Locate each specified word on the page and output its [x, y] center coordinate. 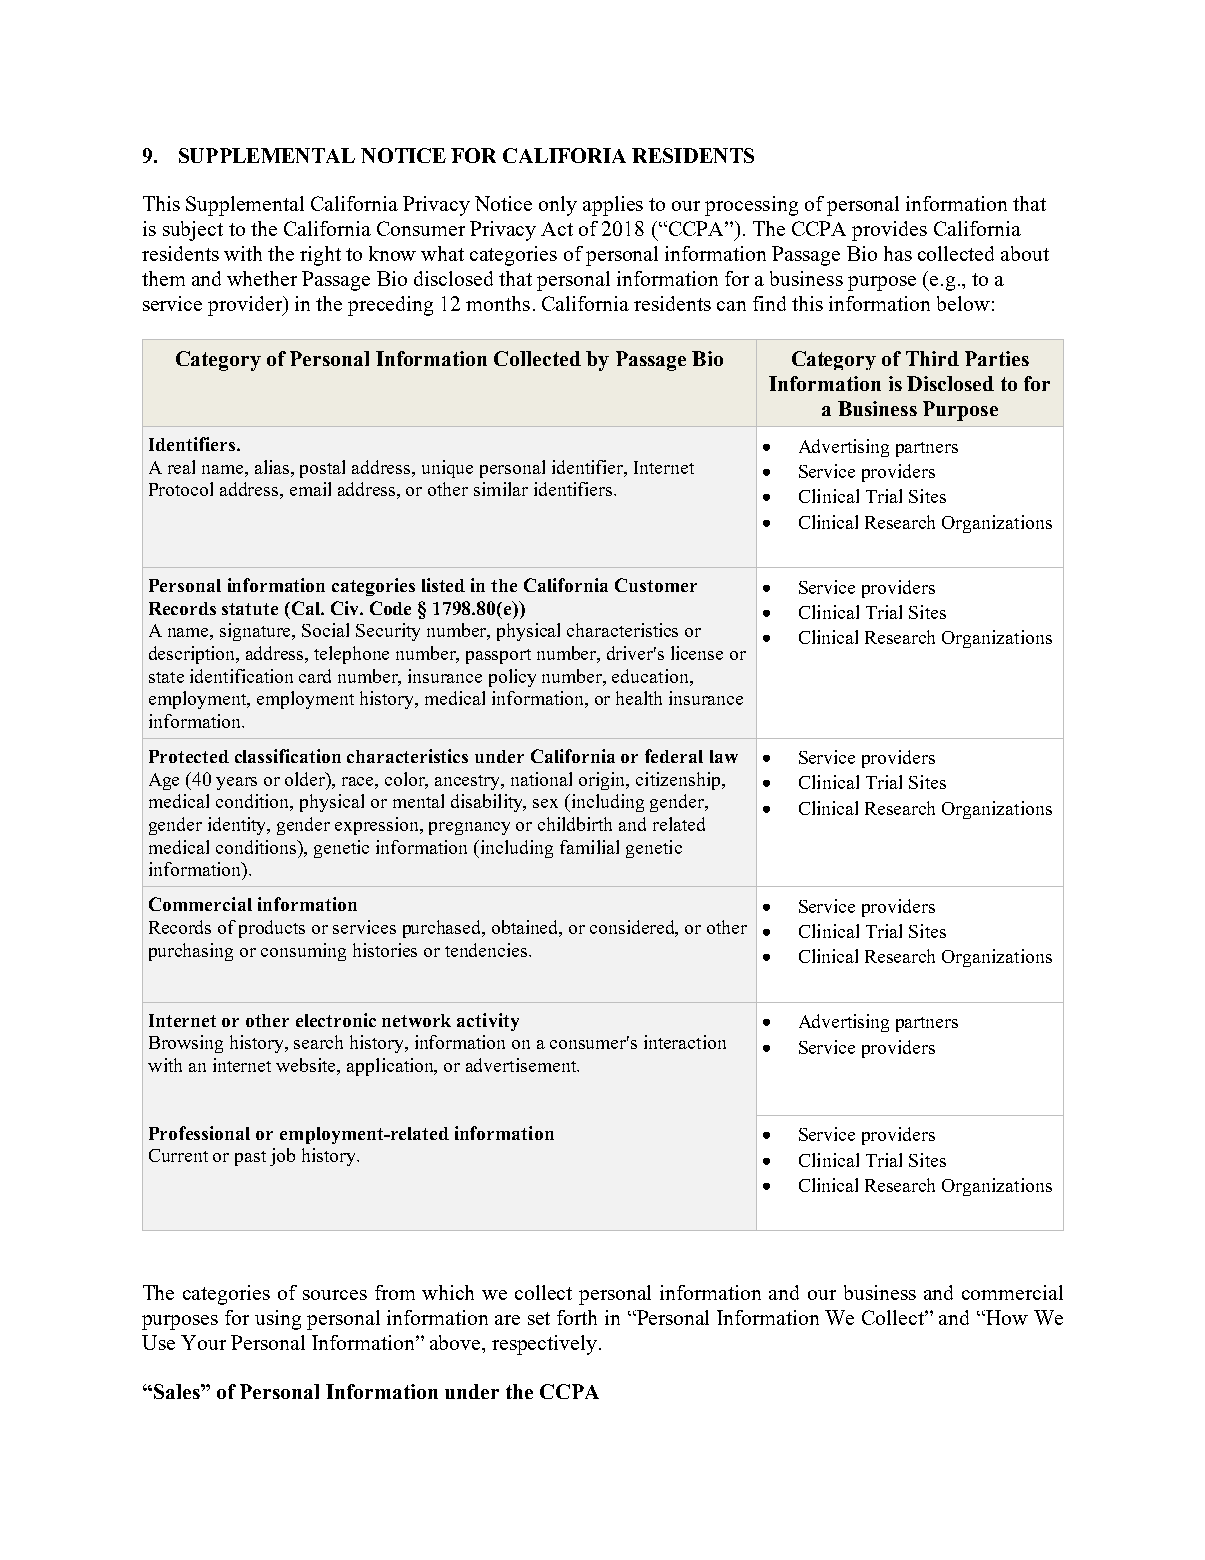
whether [262, 278]
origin [603, 781]
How [1006, 1317]
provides [889, 231]
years [236, 783]
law [724, 756]
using [278, 1320]
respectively [544, 1345]
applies [613, 206]
